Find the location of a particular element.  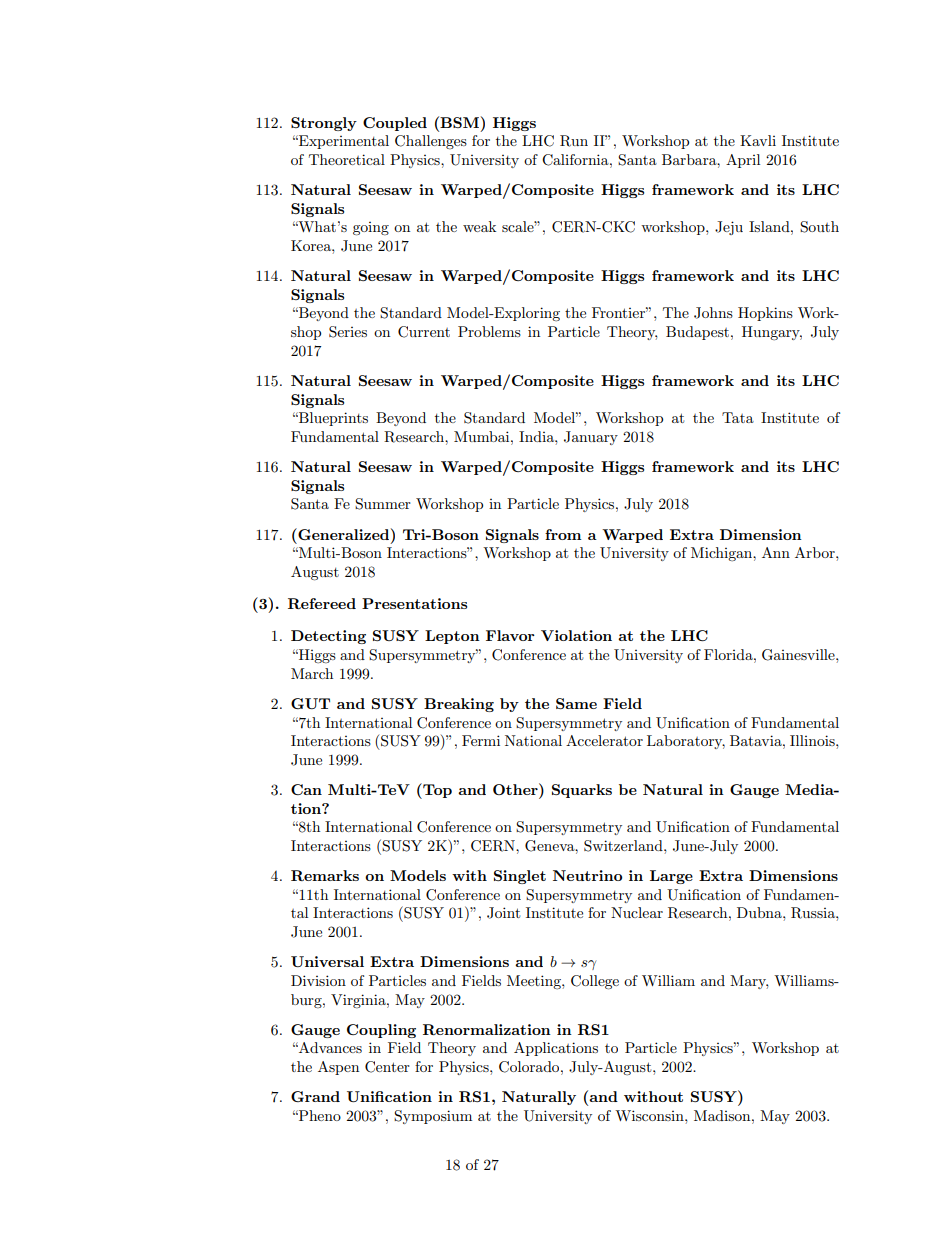

Theoretical is located at coordinates (347, 159).
